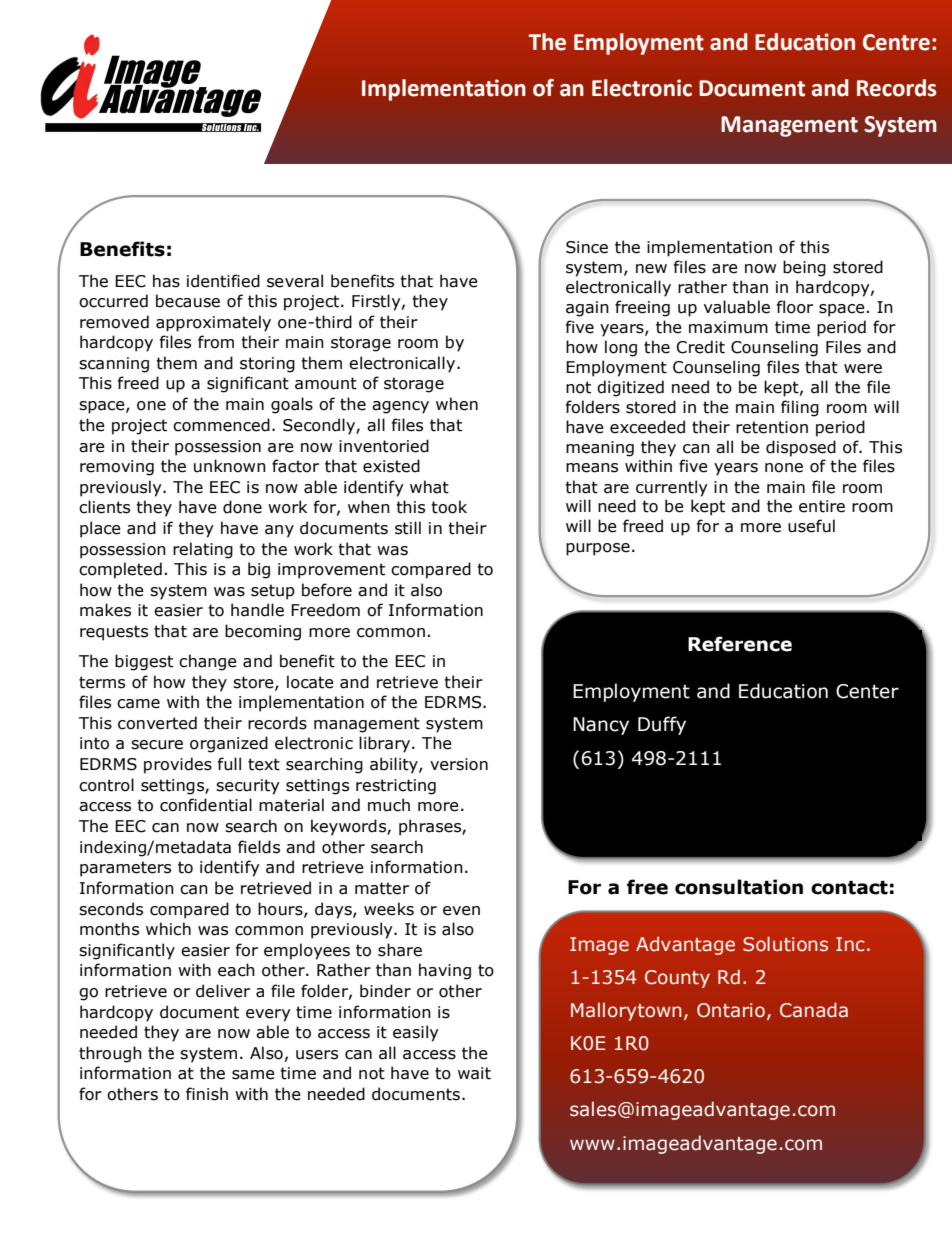 Image resolution: width=952 pixels, height=1233 pixels. I want to click on again, so click(587, 309).
